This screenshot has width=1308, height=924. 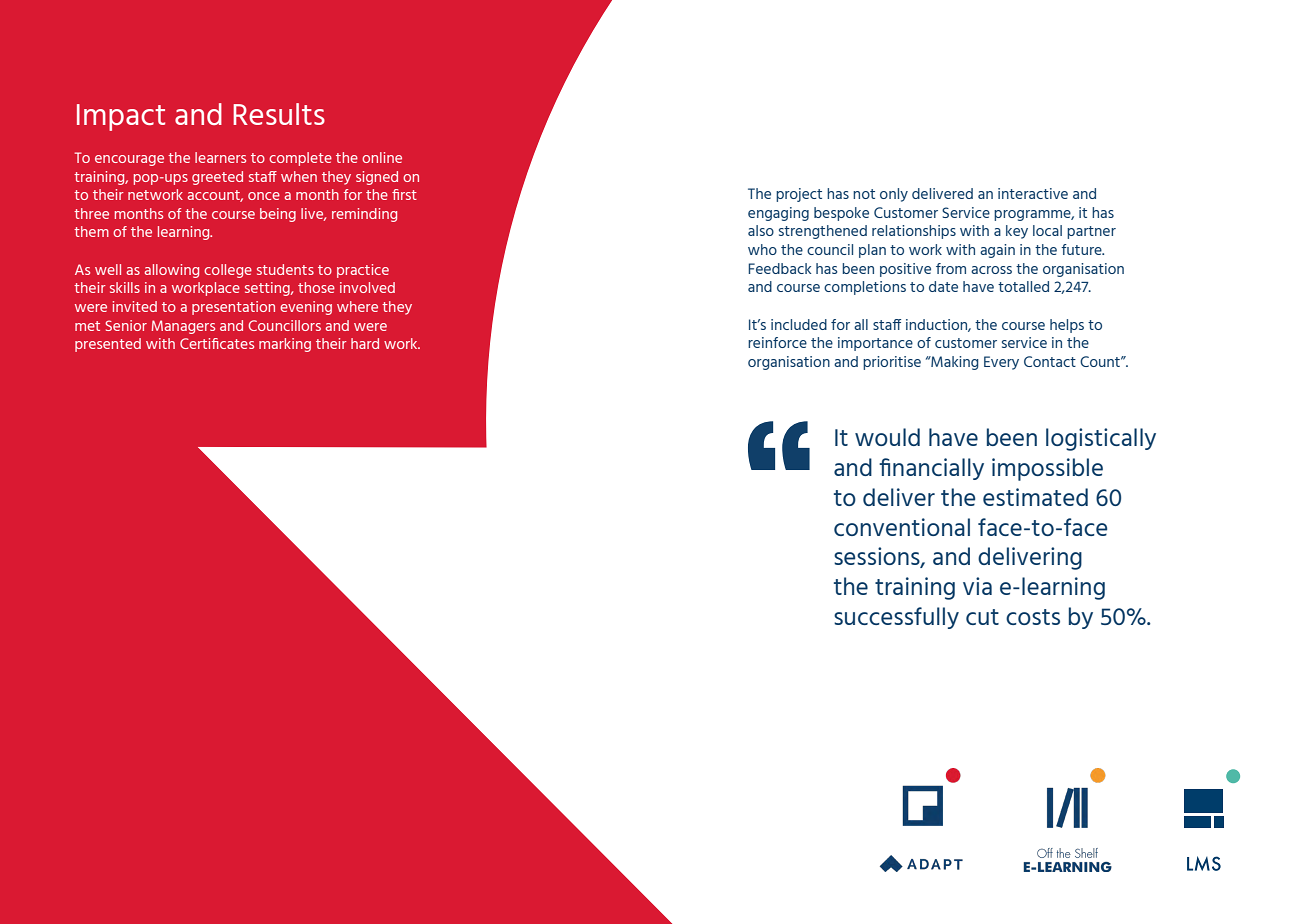 What do you see at coordinates (279, 114) in the screenshot?
I see `Results` at bounding box center [279, 114].
